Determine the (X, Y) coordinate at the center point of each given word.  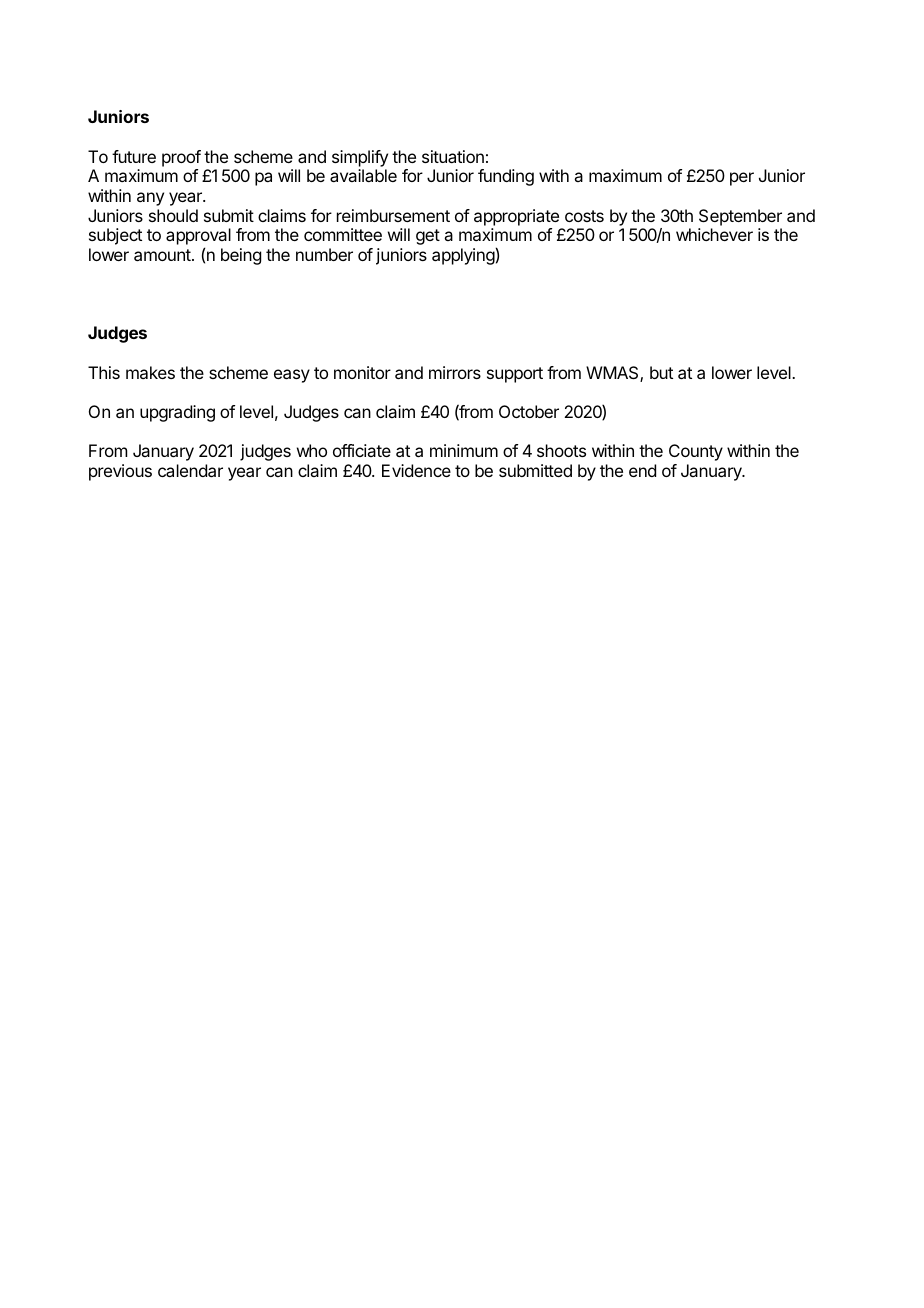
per (742, 179)
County (696, 452)
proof (181, 158)
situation (453, 156)
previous (120, 472)
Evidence (416, 470)
